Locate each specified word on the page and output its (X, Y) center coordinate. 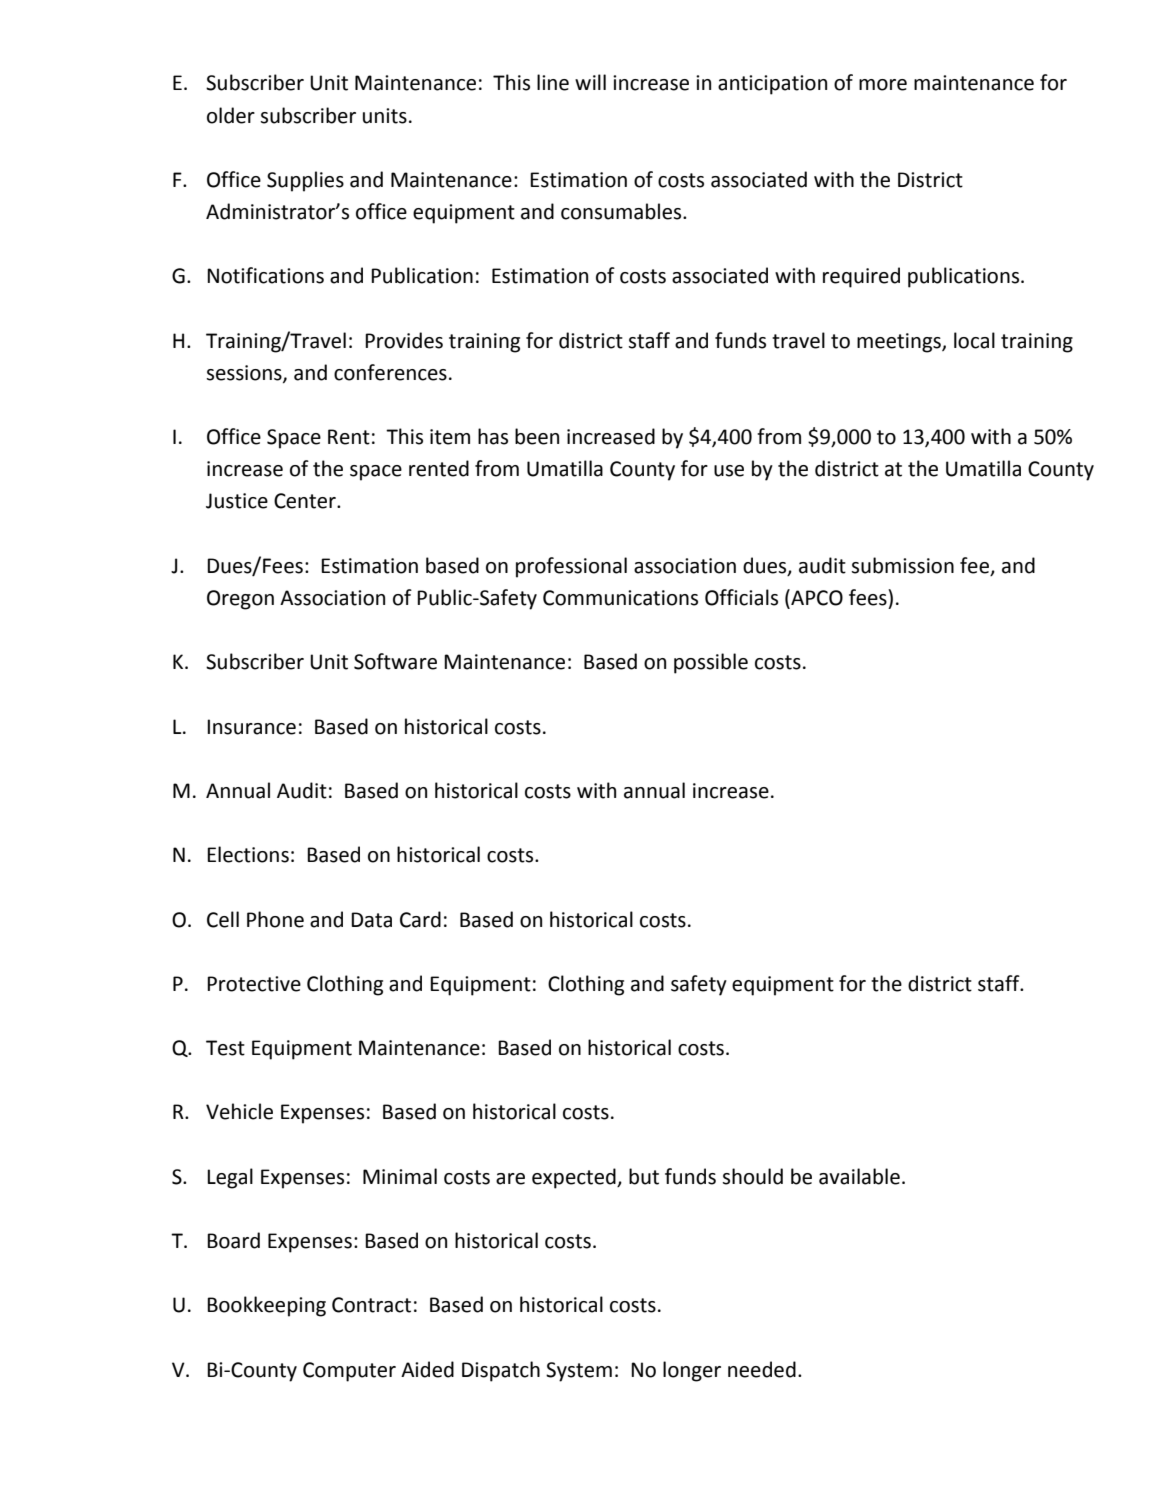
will (590, 82)
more (883, 85)
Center (306, 501)
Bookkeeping (266, 1306)
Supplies (305, 181)
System (579, 1372)
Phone (275, 919)
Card (420, 919)
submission (902, 565)
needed (762, 1369)
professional (571, 567)
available (859, 1176)
